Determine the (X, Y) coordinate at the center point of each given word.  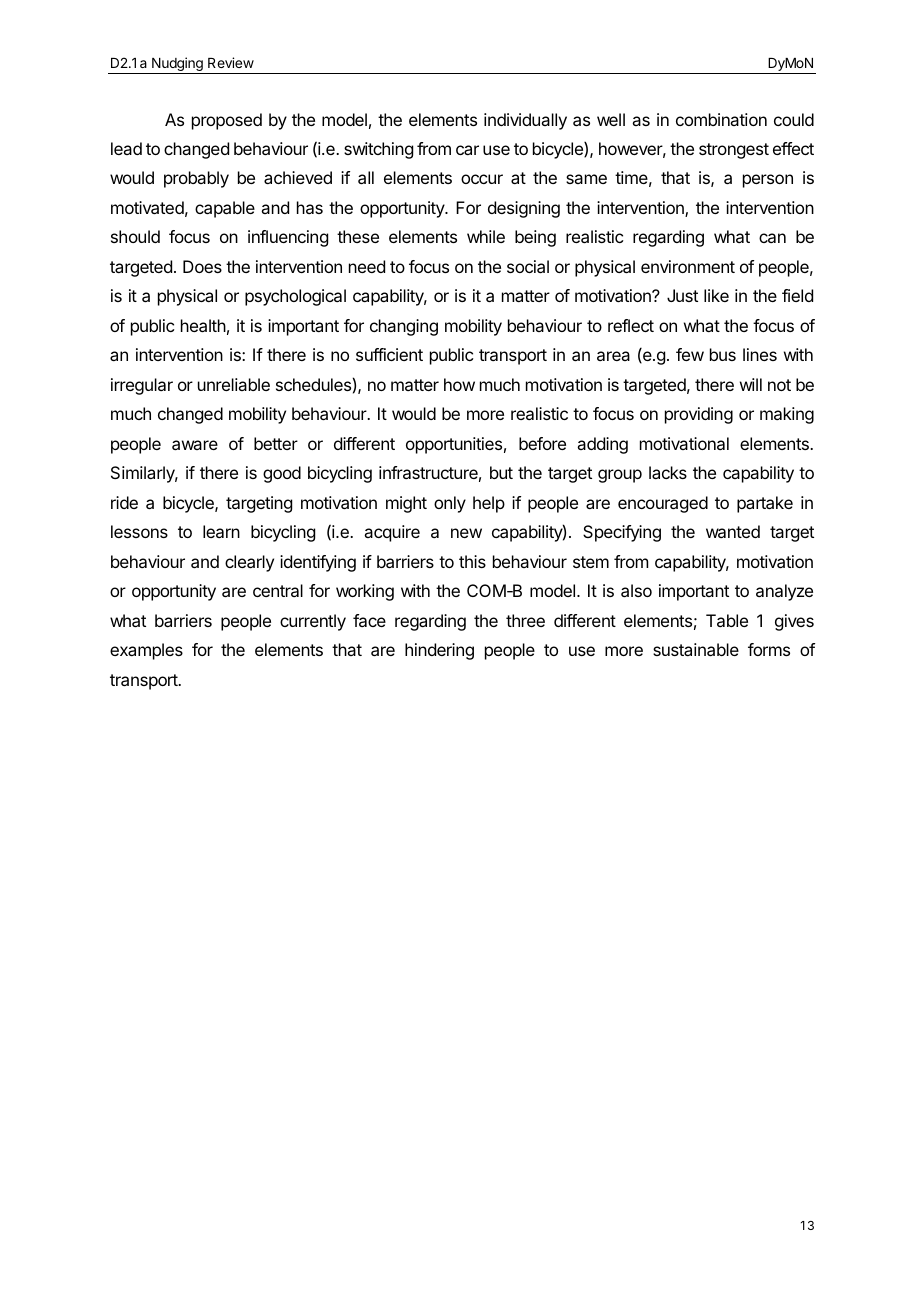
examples (146, 651)
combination (721, 119)
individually (525, 121)
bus (723, 354)
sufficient (389, 354)
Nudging (177, 65)
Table (727, 620)
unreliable (234, 384)
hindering (439, 651)
